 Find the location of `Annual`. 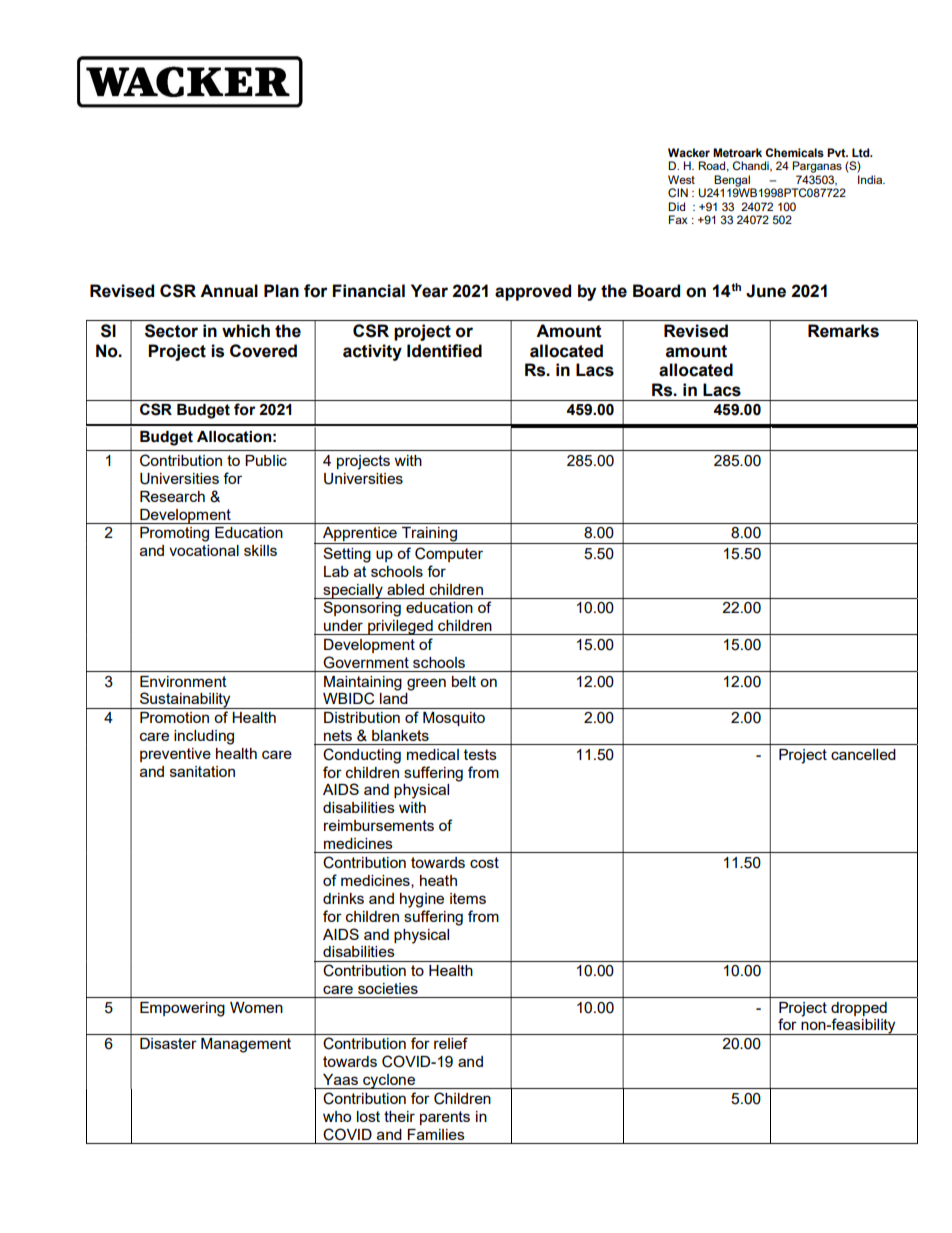

Annual is located at coordinates (229, 291).
